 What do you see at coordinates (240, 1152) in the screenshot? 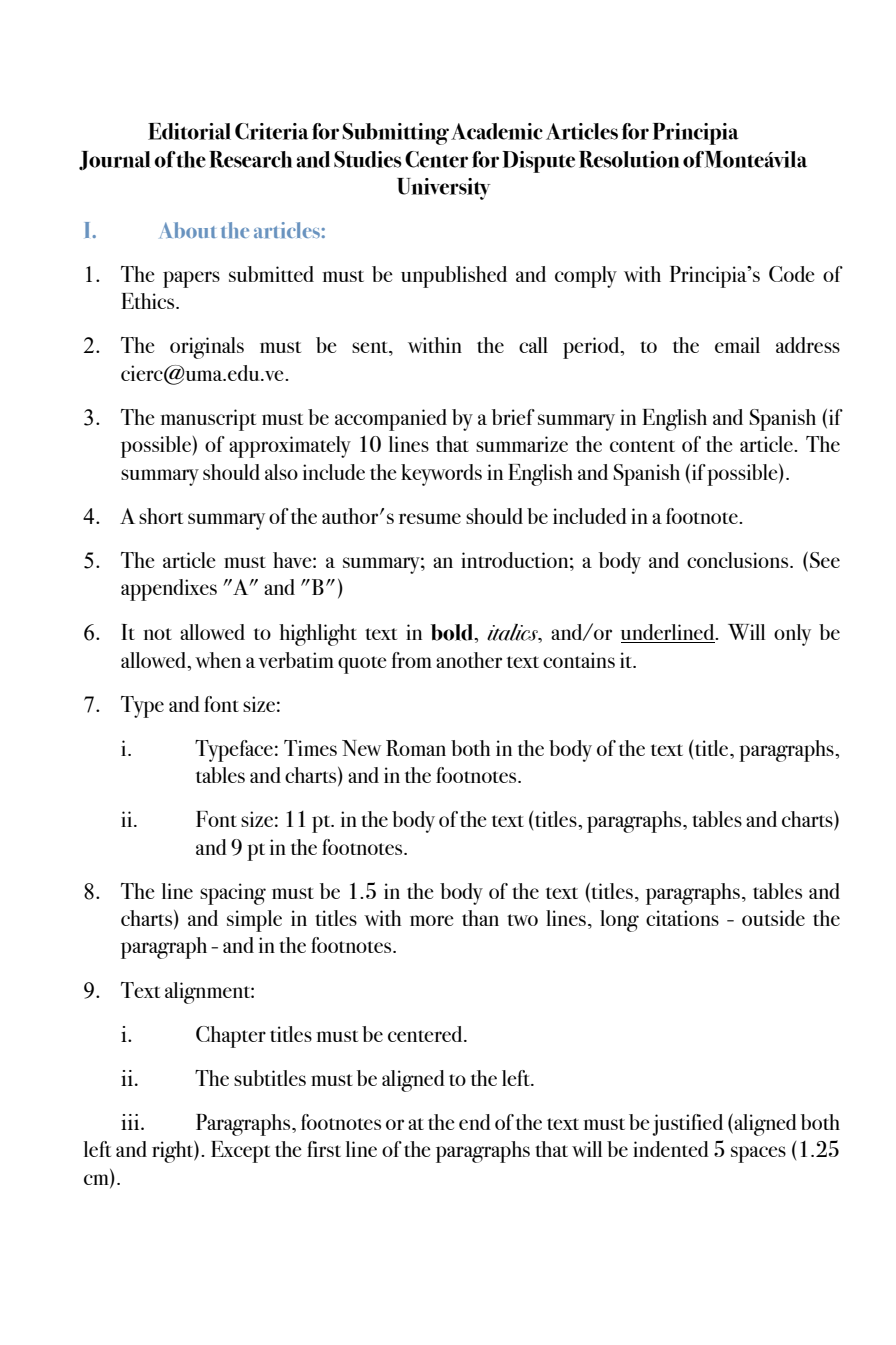
I see `Except` at bounding box center [240, 1152].
